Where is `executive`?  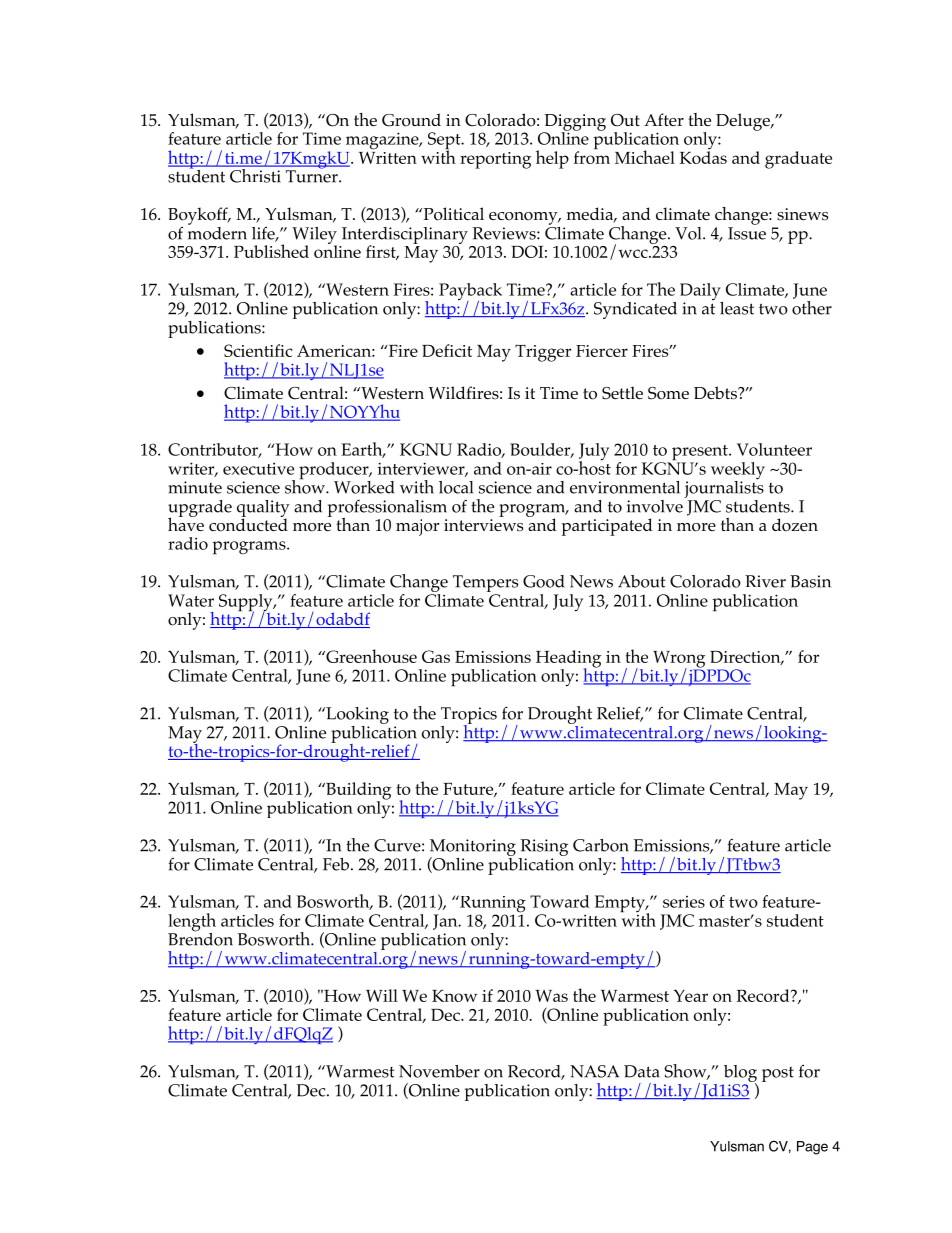
executive is located at coordinates (258, 469).
